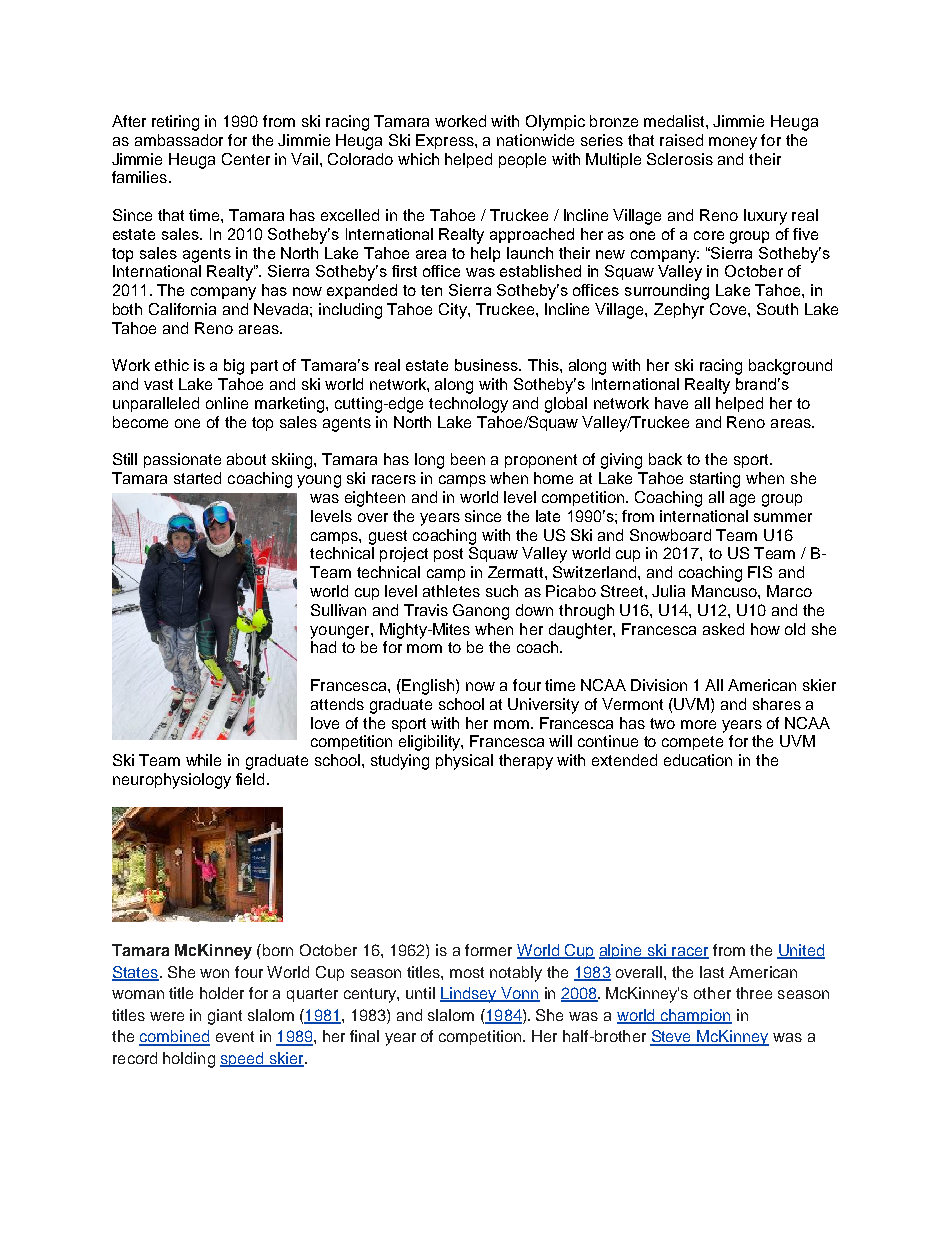  I want to click on business, so click(488, 365).
